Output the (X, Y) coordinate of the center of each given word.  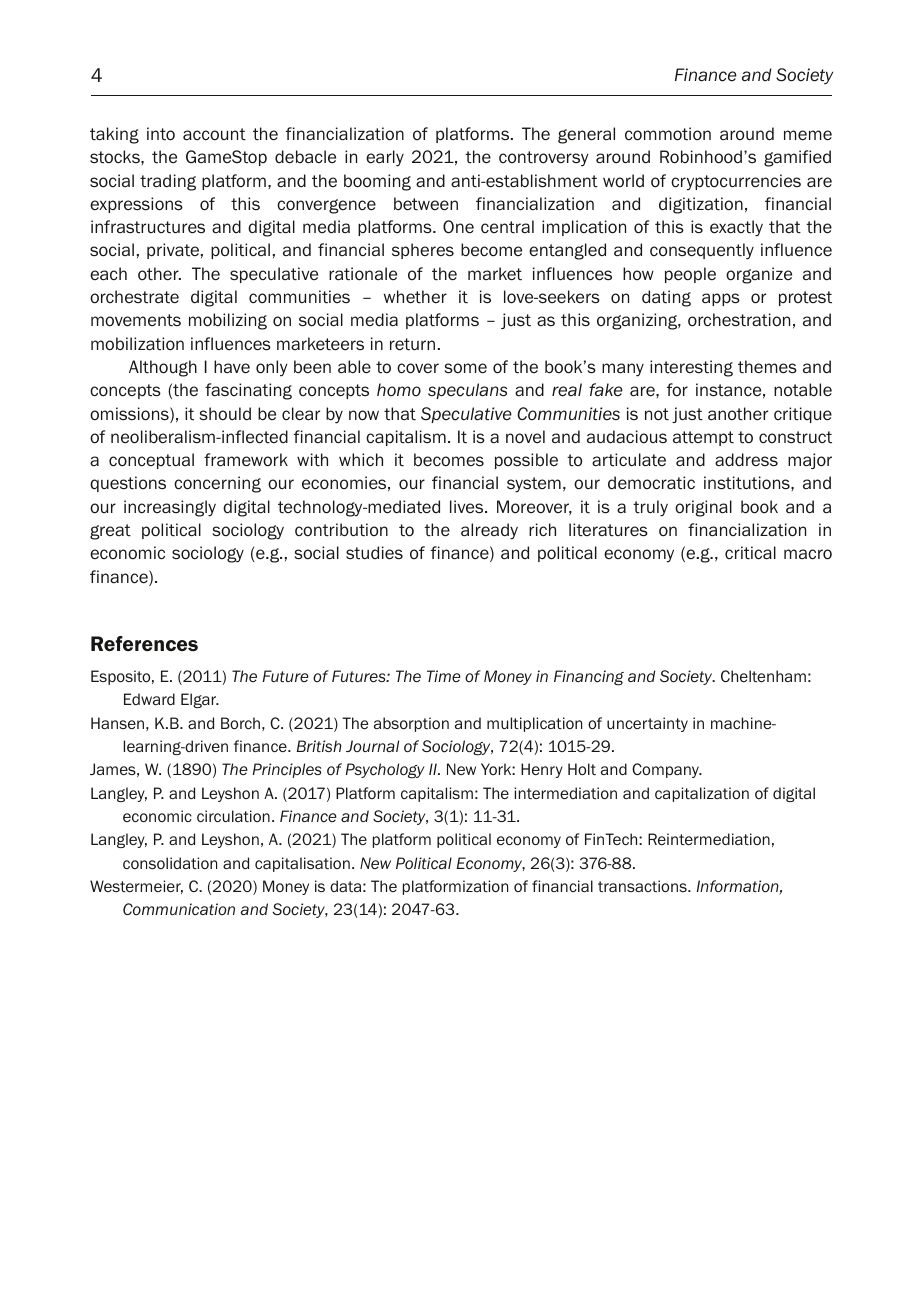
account (214, 134)
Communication (179, 909)
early (385, 158)
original (703, 508)
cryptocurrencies (736, 182)
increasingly (170, 508)
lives (468, 507)
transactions (643, 886)
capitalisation (302, 864)
